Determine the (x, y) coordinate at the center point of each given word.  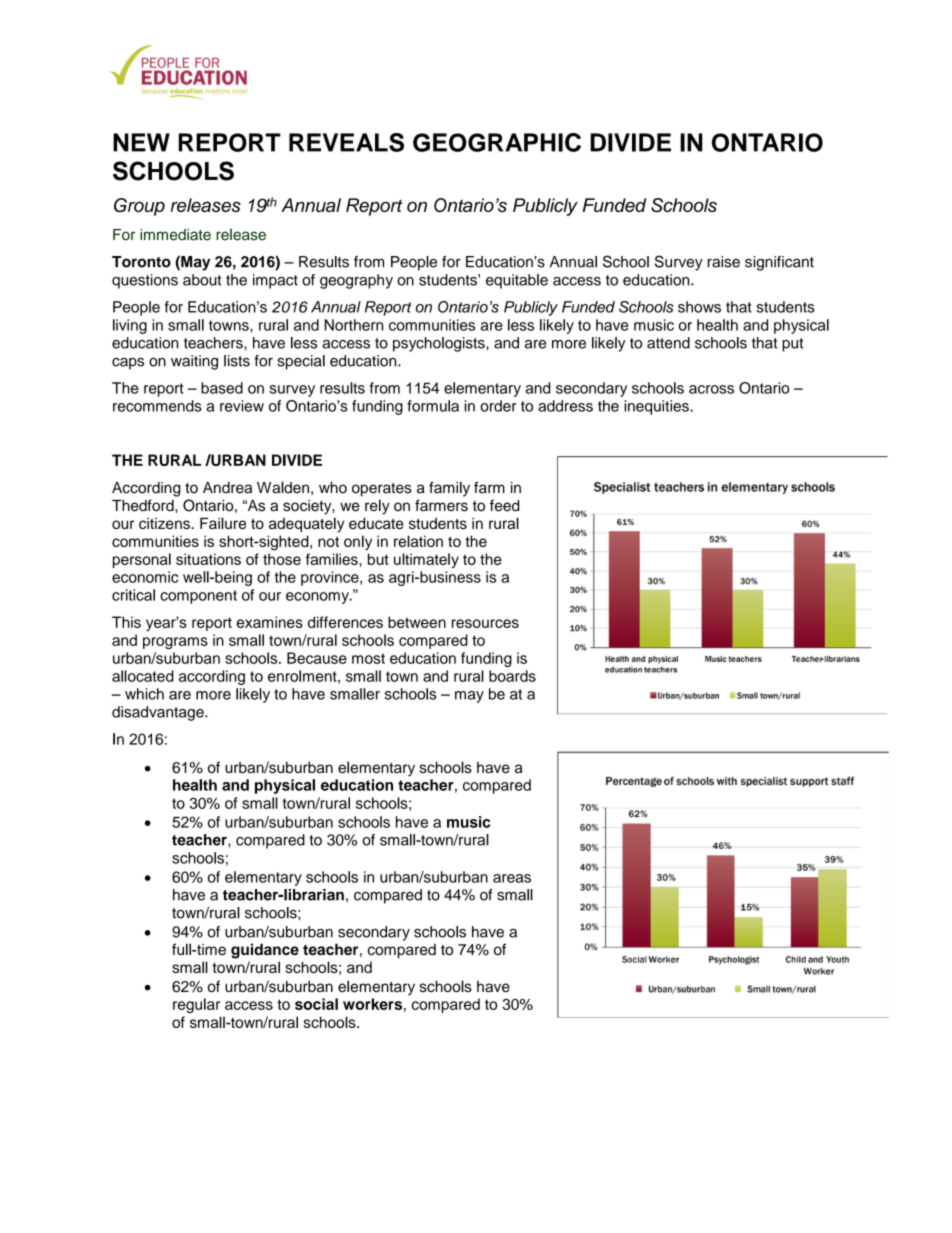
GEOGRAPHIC (497, 142)
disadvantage (159, 713)
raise (724, 262)
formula (433, 406)
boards (512, 676)
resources (485, 623)
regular (196, 1005)
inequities (657, 407)
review (242, 406)
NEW (141, 142)
